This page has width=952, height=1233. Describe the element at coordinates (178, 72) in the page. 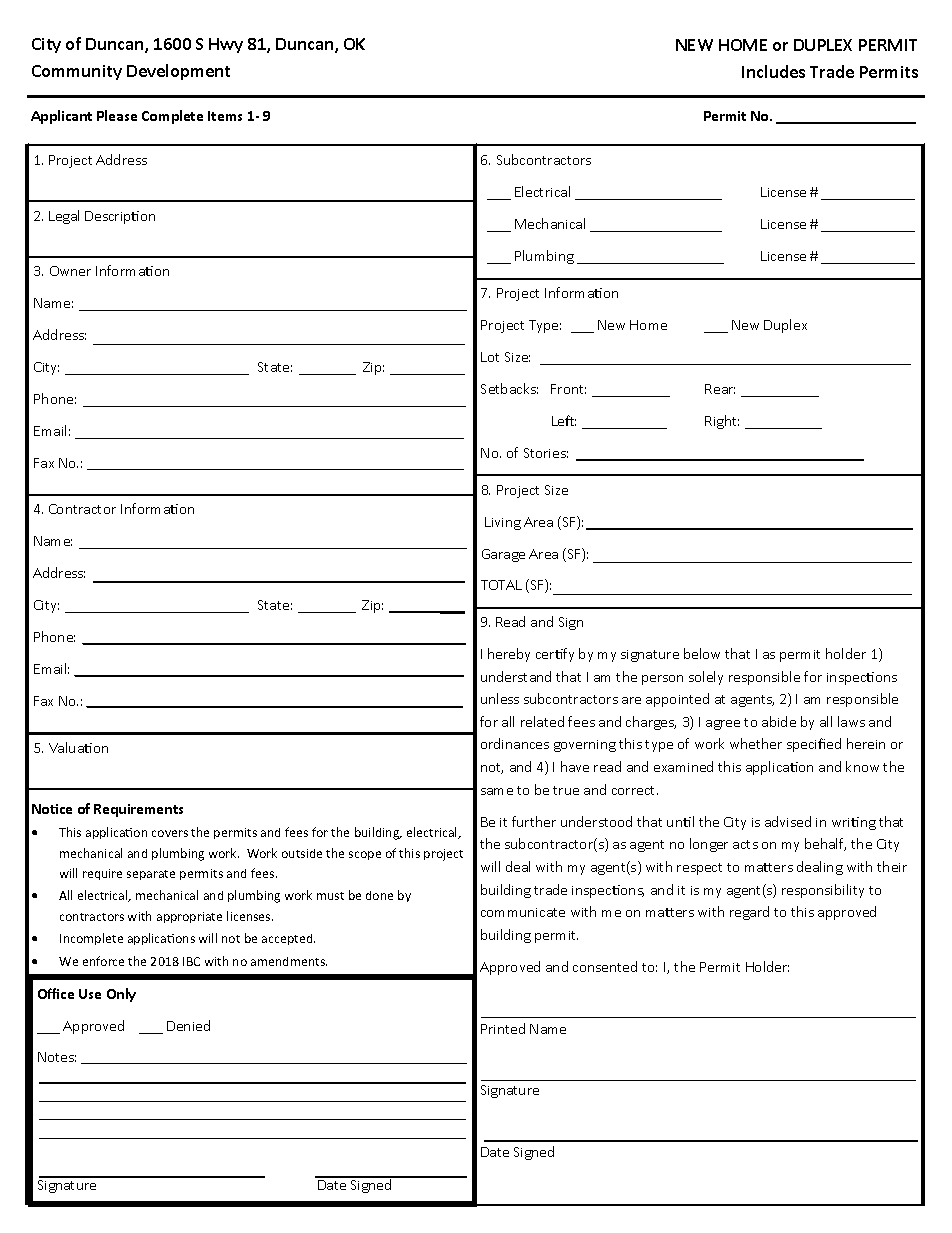

I see `Development` at that location.
